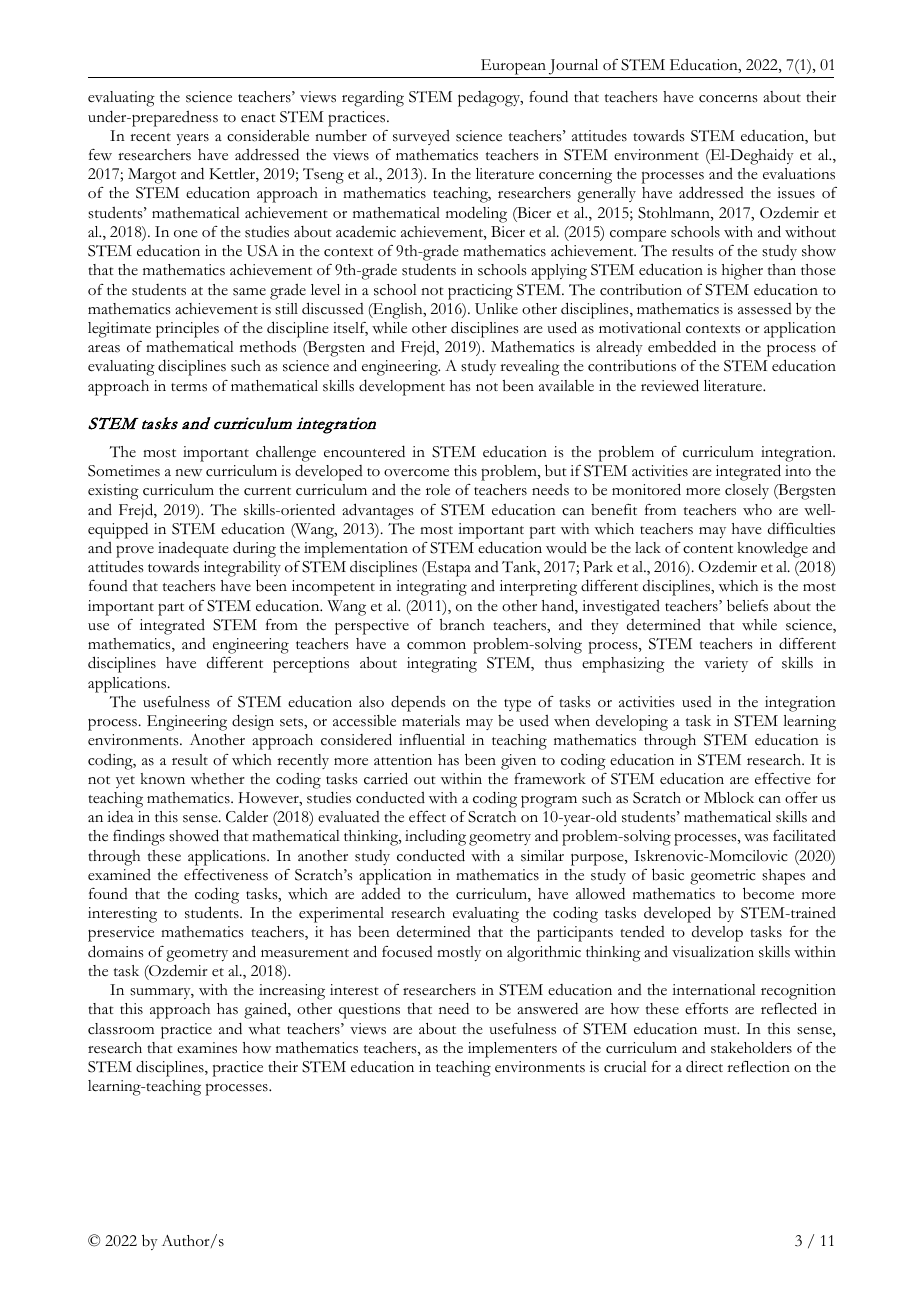  Describe the element at coordinates (258, 118) in the page. I see `enact` at that location.
